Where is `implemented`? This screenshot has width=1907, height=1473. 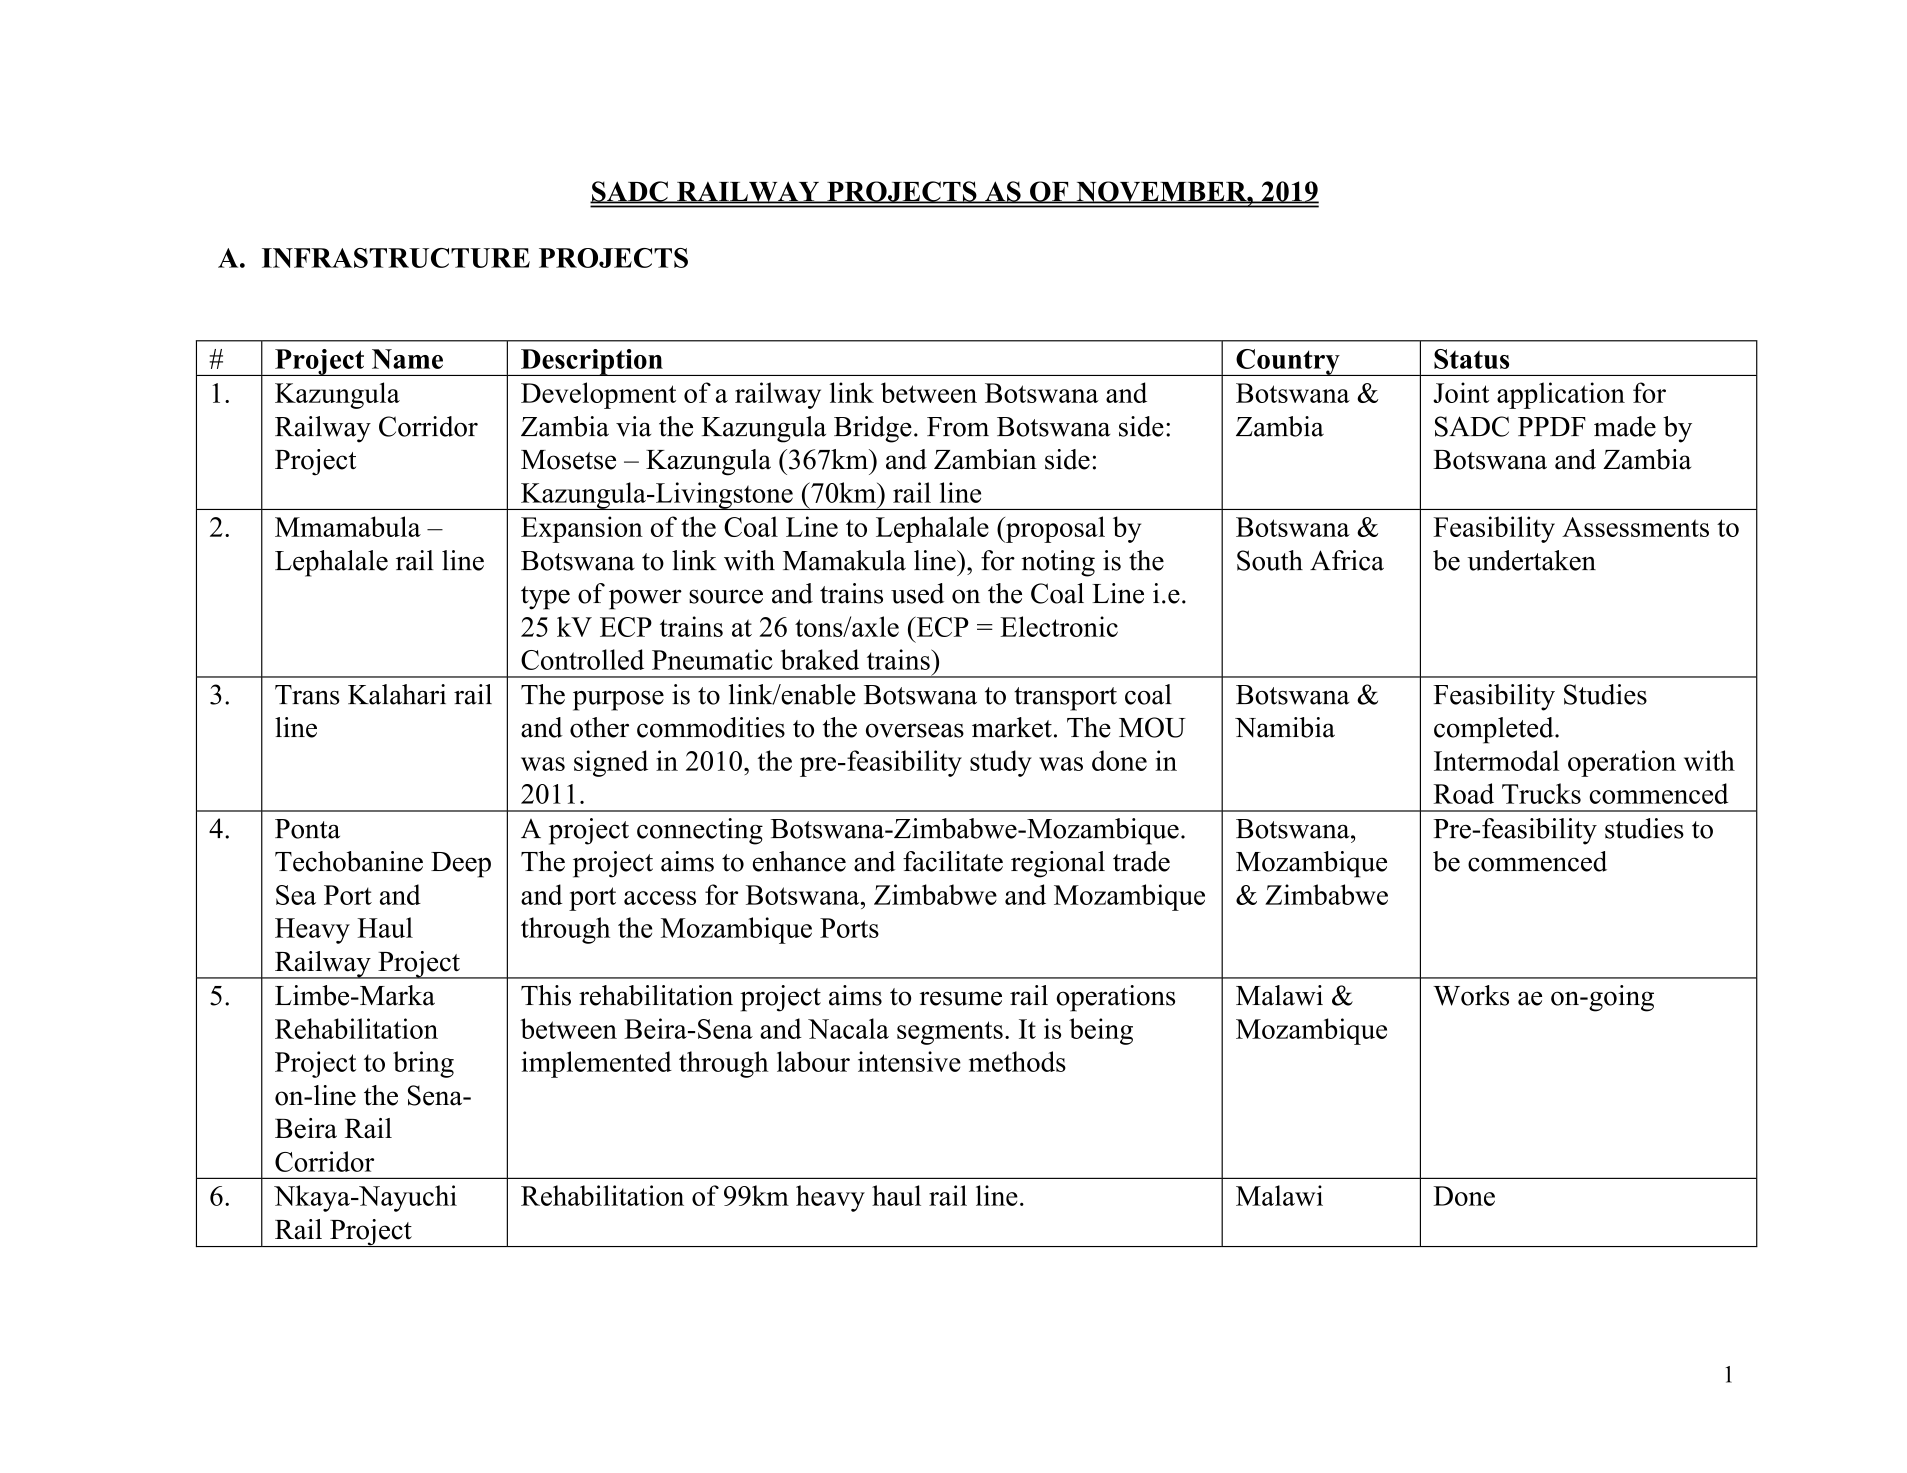
implemented is located at coordinates (597, 1064).
